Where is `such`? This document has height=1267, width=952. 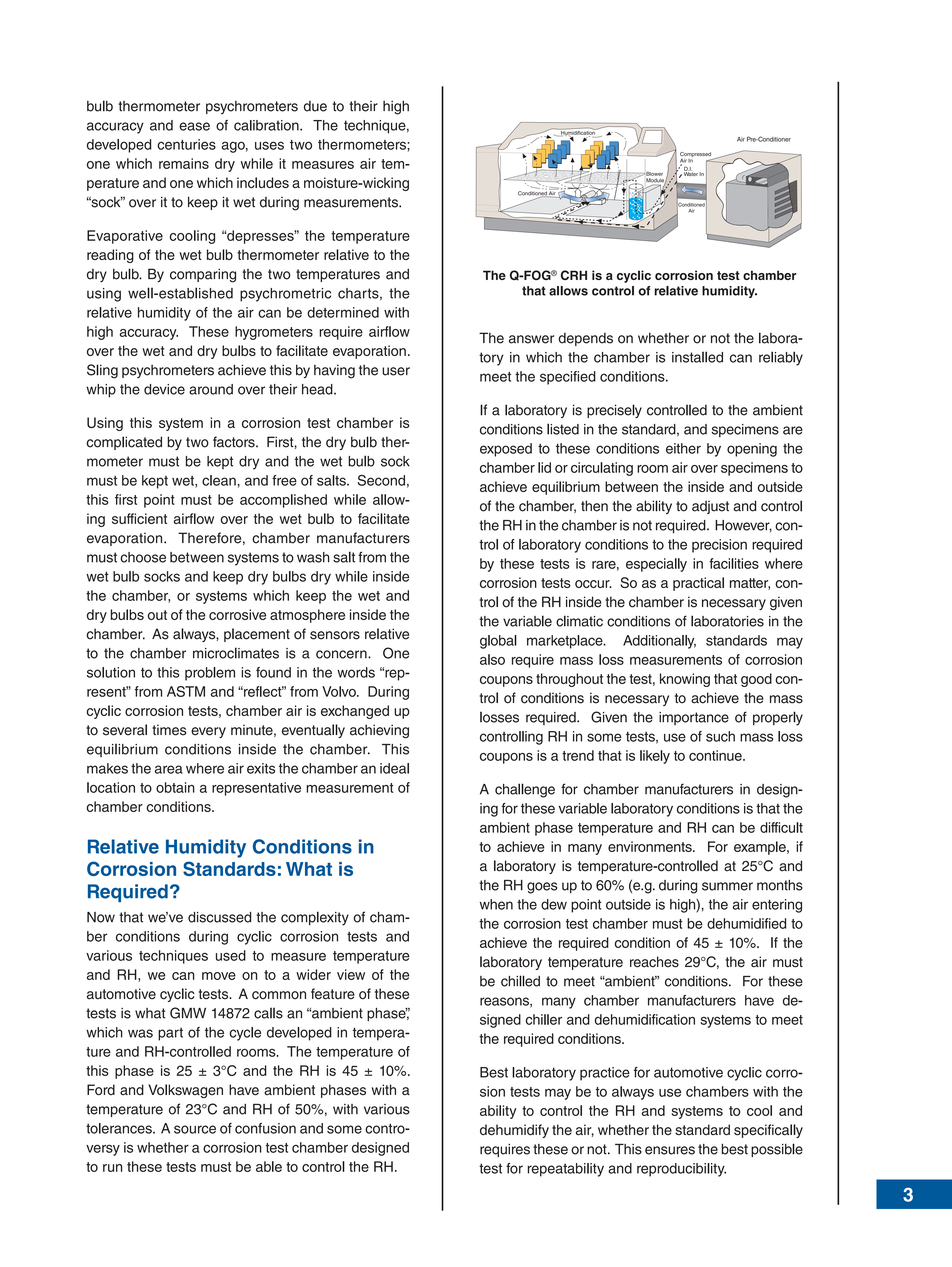 such is located at coordinates (720, 736).
